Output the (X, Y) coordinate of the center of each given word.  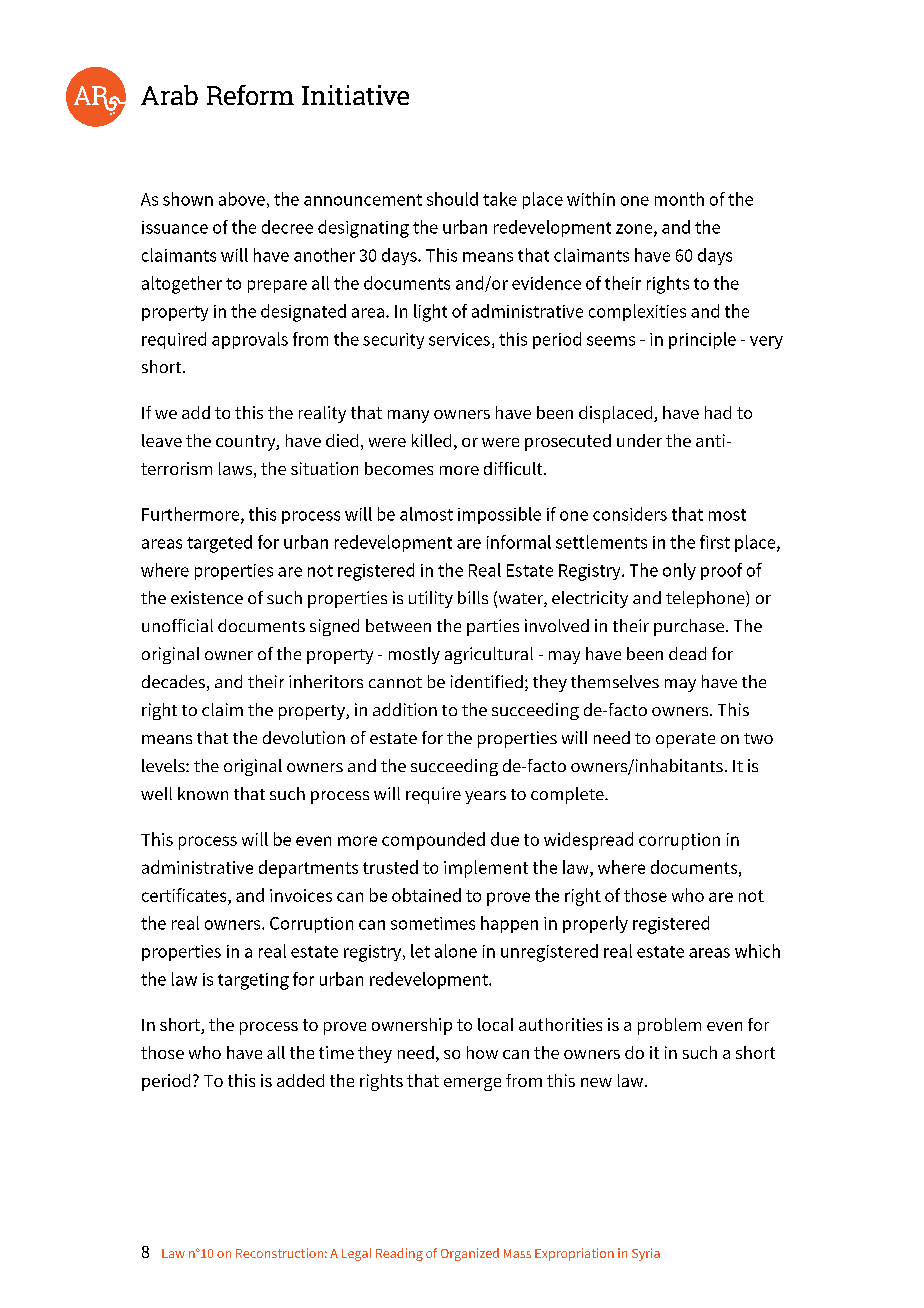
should (452, 199)
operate (685, 740)
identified (487, 681)
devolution (304, 737)
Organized (470, 1254)
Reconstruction (279, 1253)
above (242, 199)
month (679, 199)
